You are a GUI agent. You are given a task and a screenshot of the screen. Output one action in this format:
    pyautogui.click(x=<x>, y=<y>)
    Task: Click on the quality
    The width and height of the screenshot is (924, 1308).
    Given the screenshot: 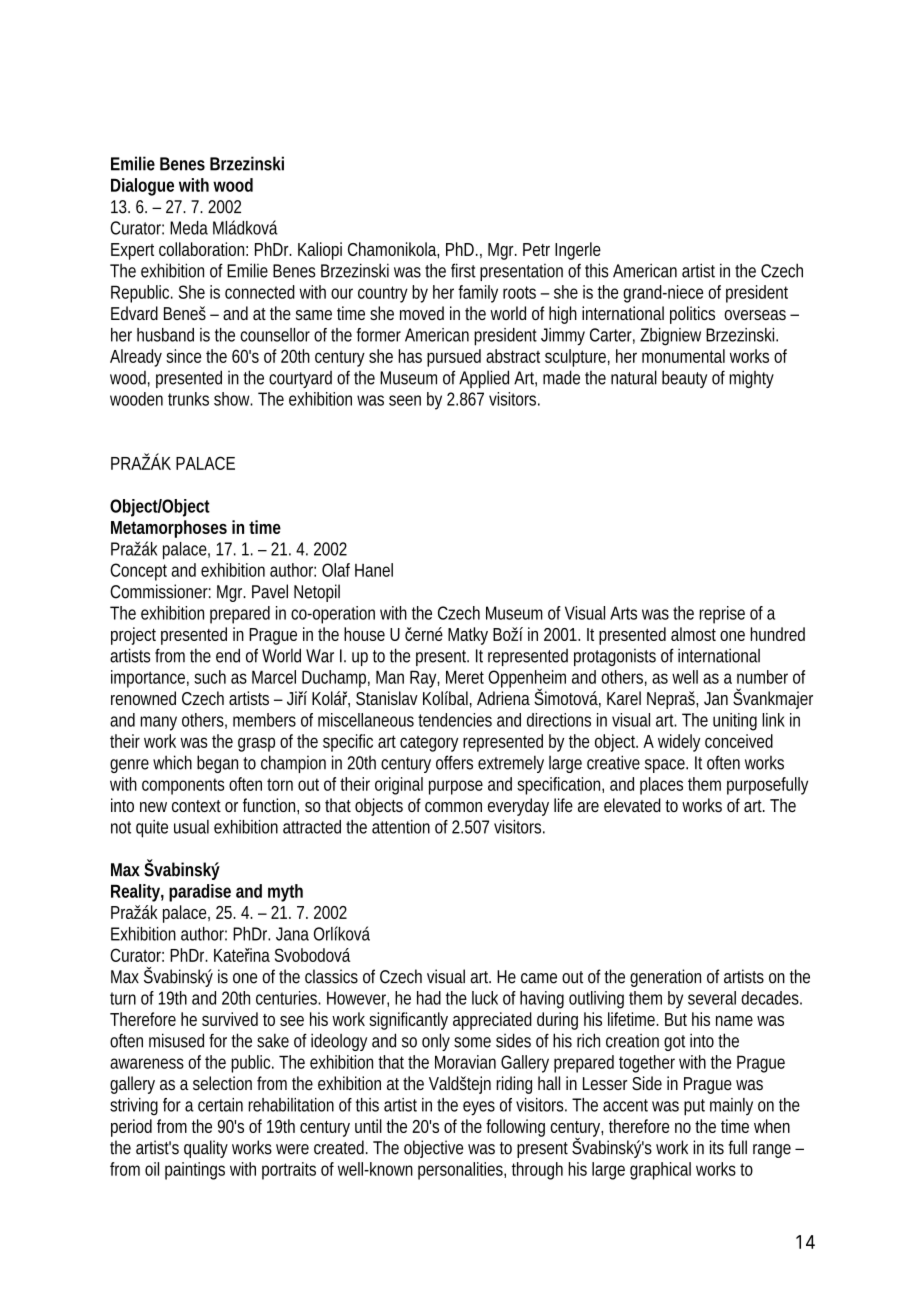 What is the action you would take?
    pyautogui.click(x=206, y=1149)
